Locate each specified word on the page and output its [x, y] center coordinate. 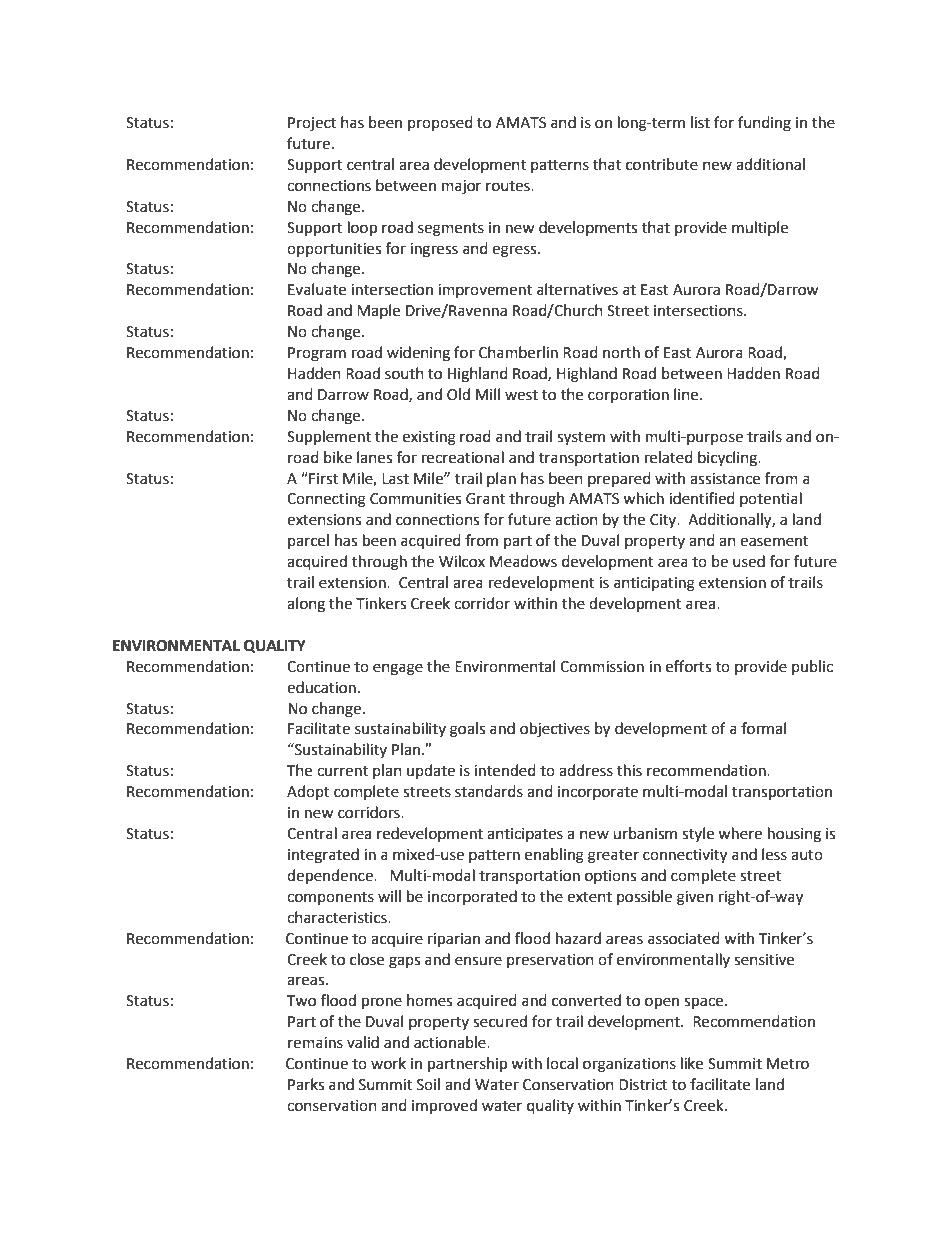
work [388, 1063]
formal [763, 728]
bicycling [728, 459]
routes [509, 186]
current [342, 771]
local [562, 1063]
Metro [788, 1064]
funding [764, 124]
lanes [374, 457]
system [581, 439]
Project [312, 124]
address [586, 770]
